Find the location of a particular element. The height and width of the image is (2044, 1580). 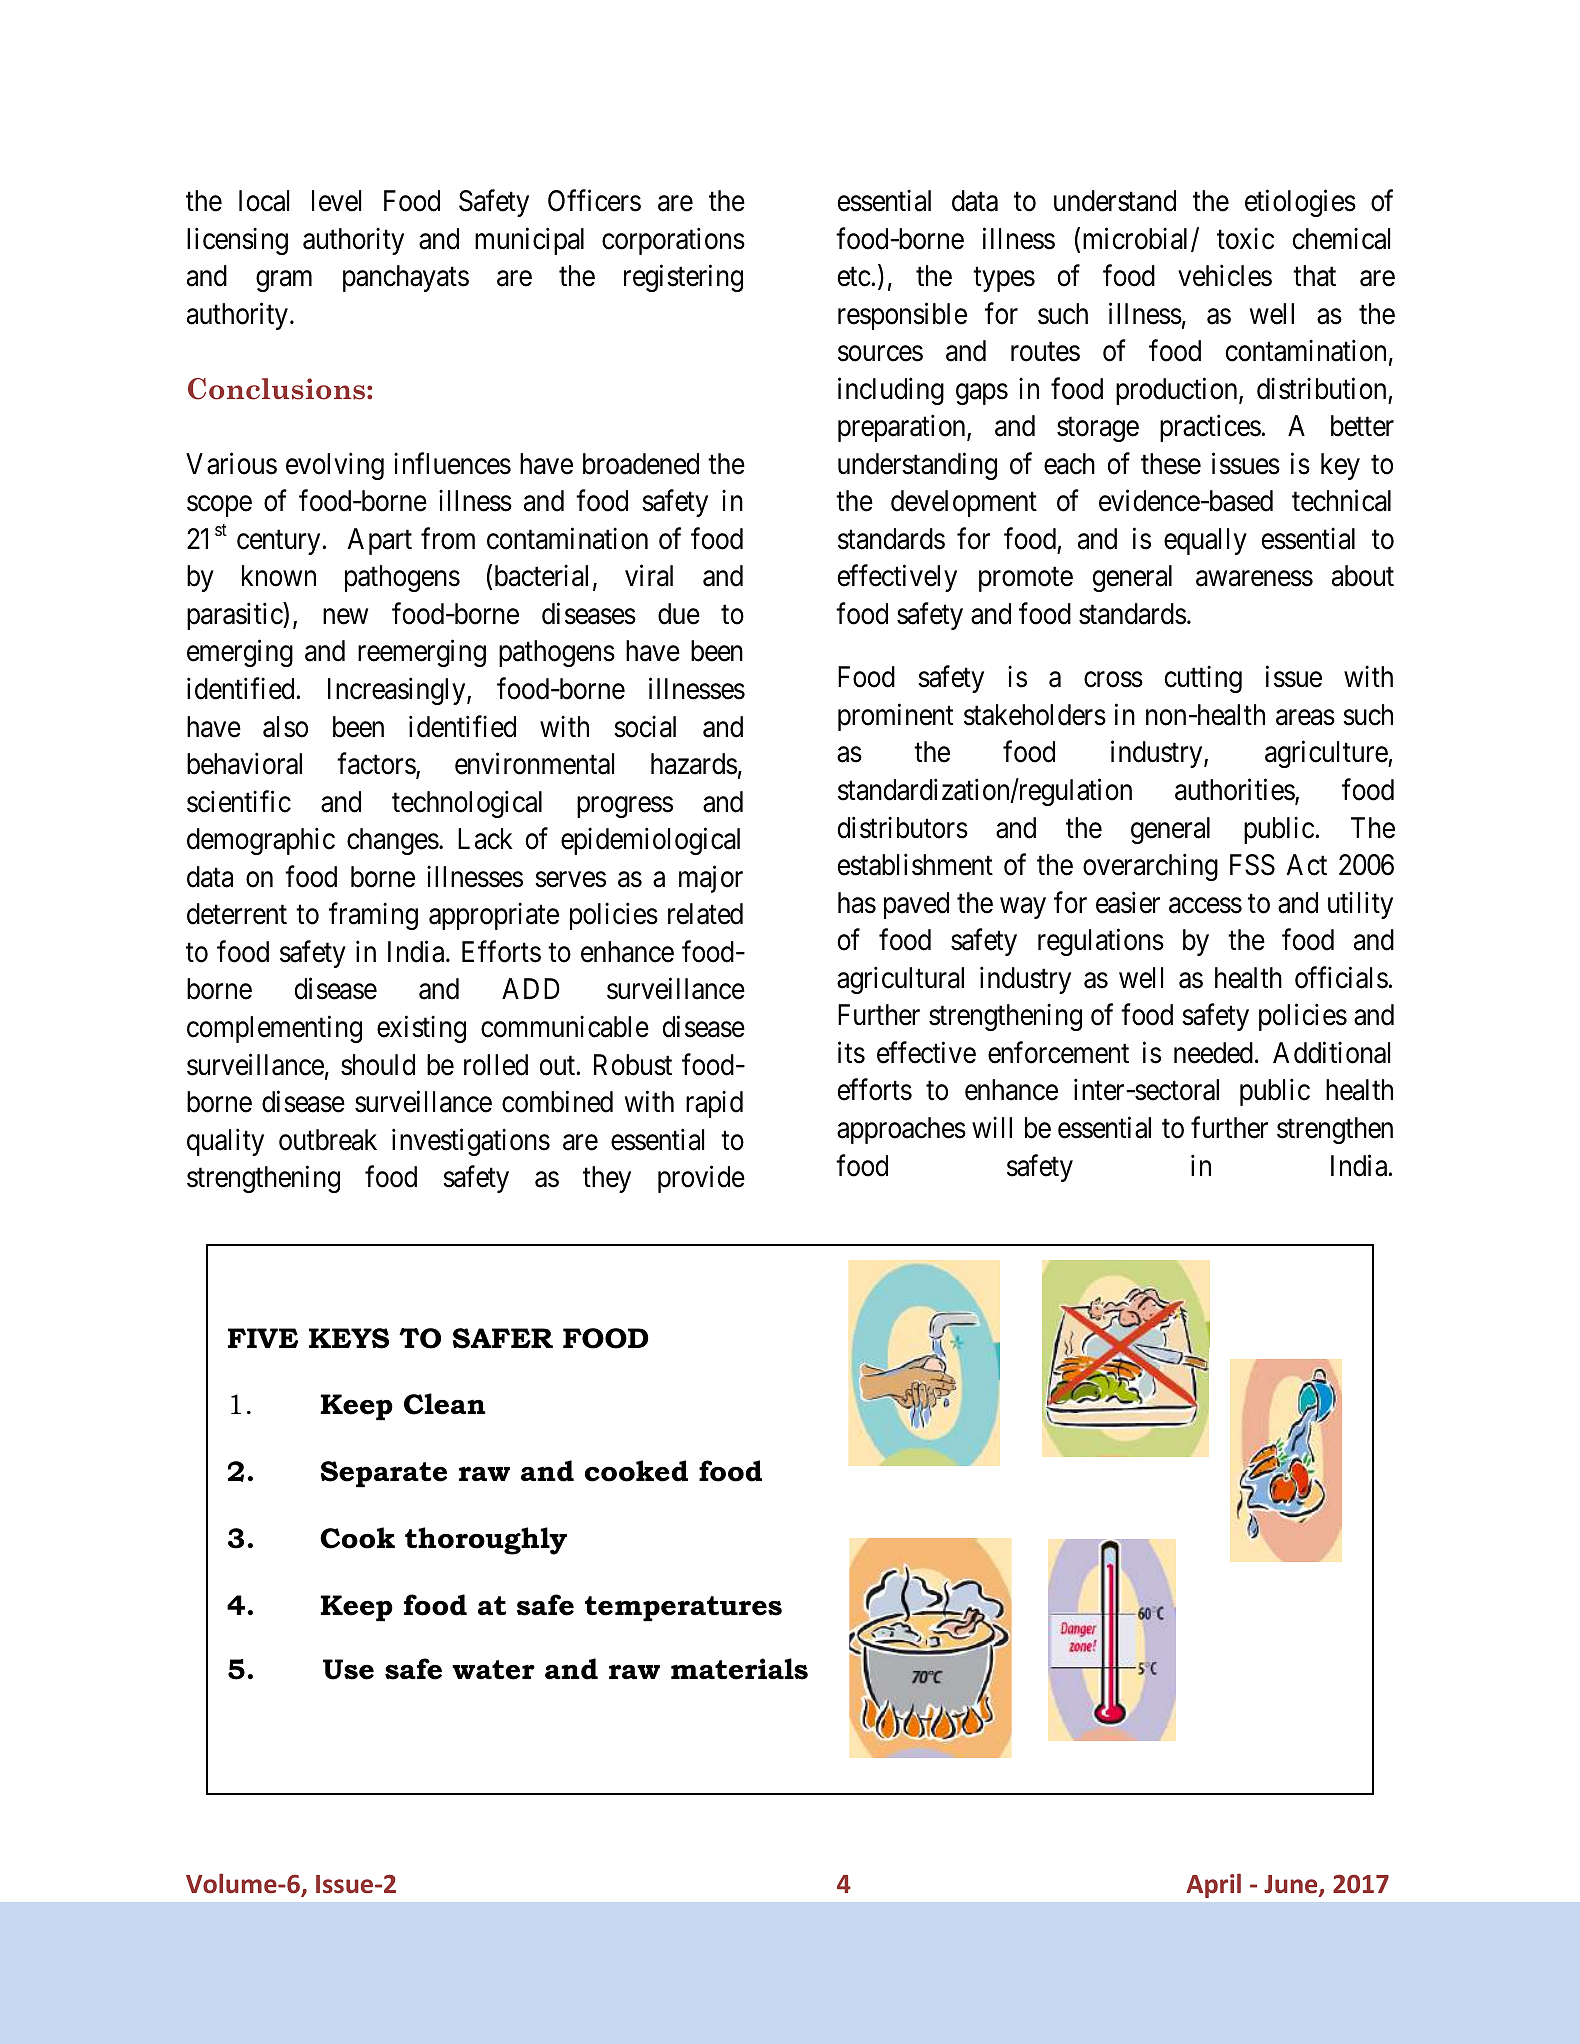

will is located at coordinates (992, 1127).
